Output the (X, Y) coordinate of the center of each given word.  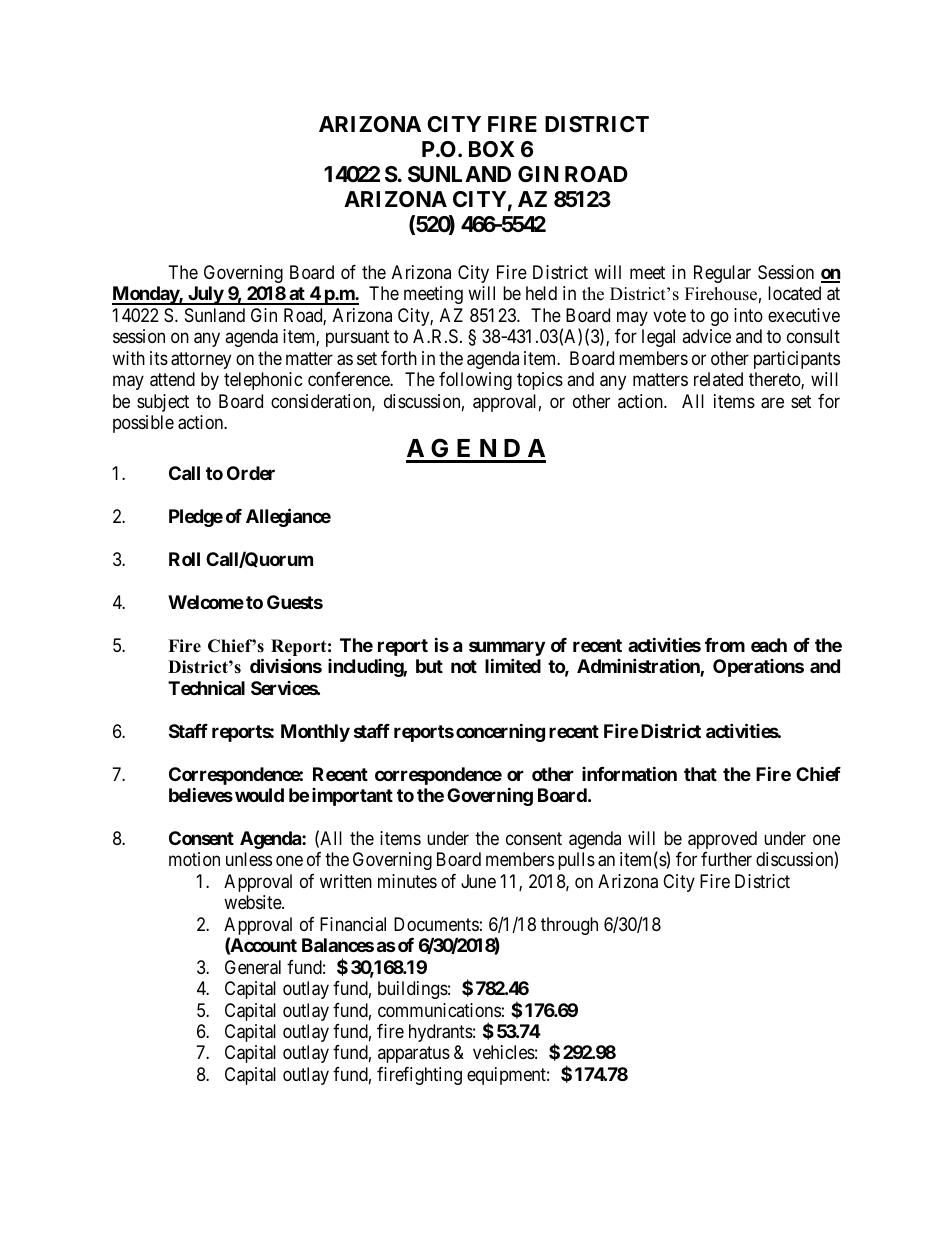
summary (507, 648)
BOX (492, 149)
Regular (722, 274)
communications (439, 1010)
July (205, 295)
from (725, 645)
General (253, 967)
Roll (184, 559)
